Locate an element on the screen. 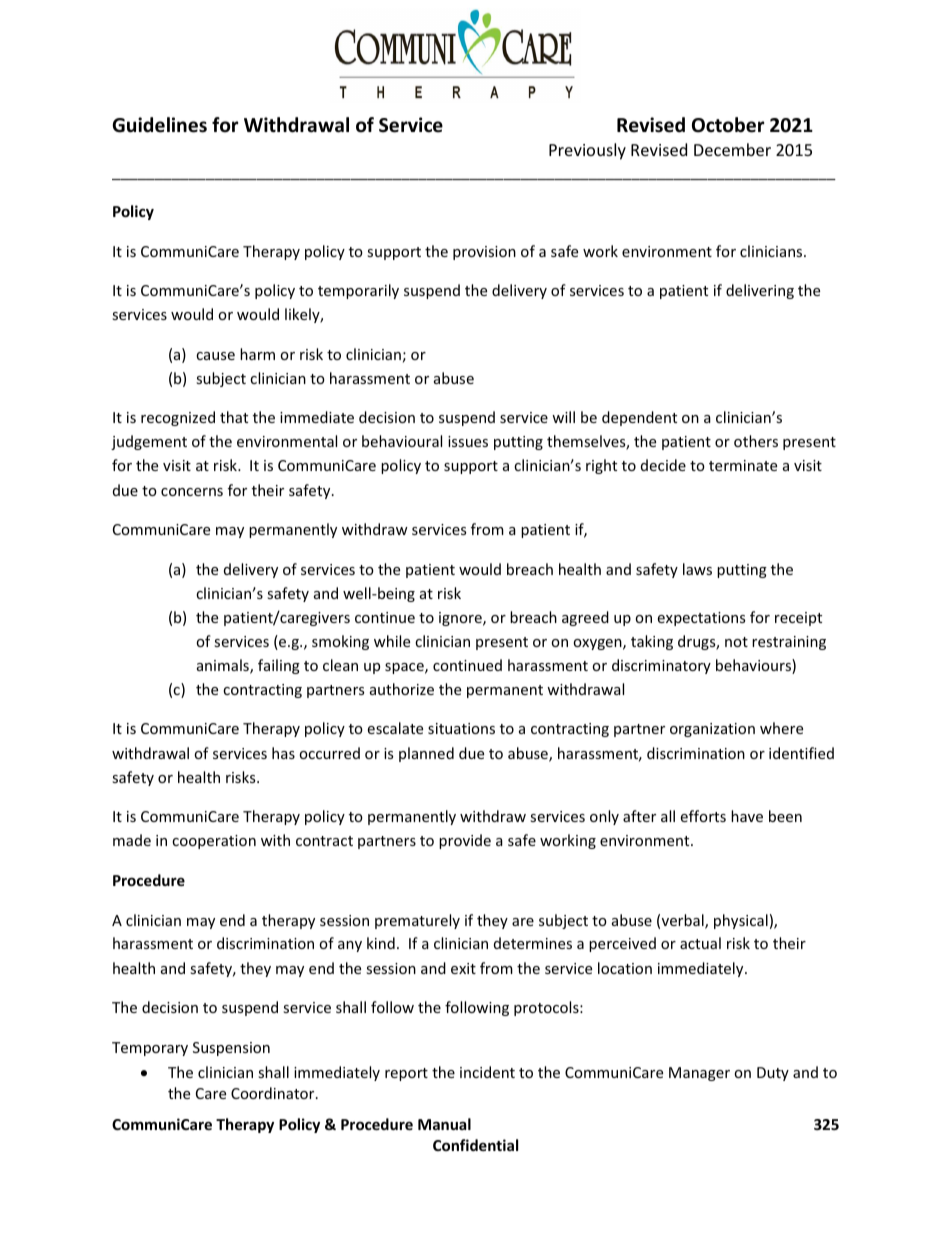 This screenshot has height=1233, width=952. physical is located at coordinates (741, 921).
